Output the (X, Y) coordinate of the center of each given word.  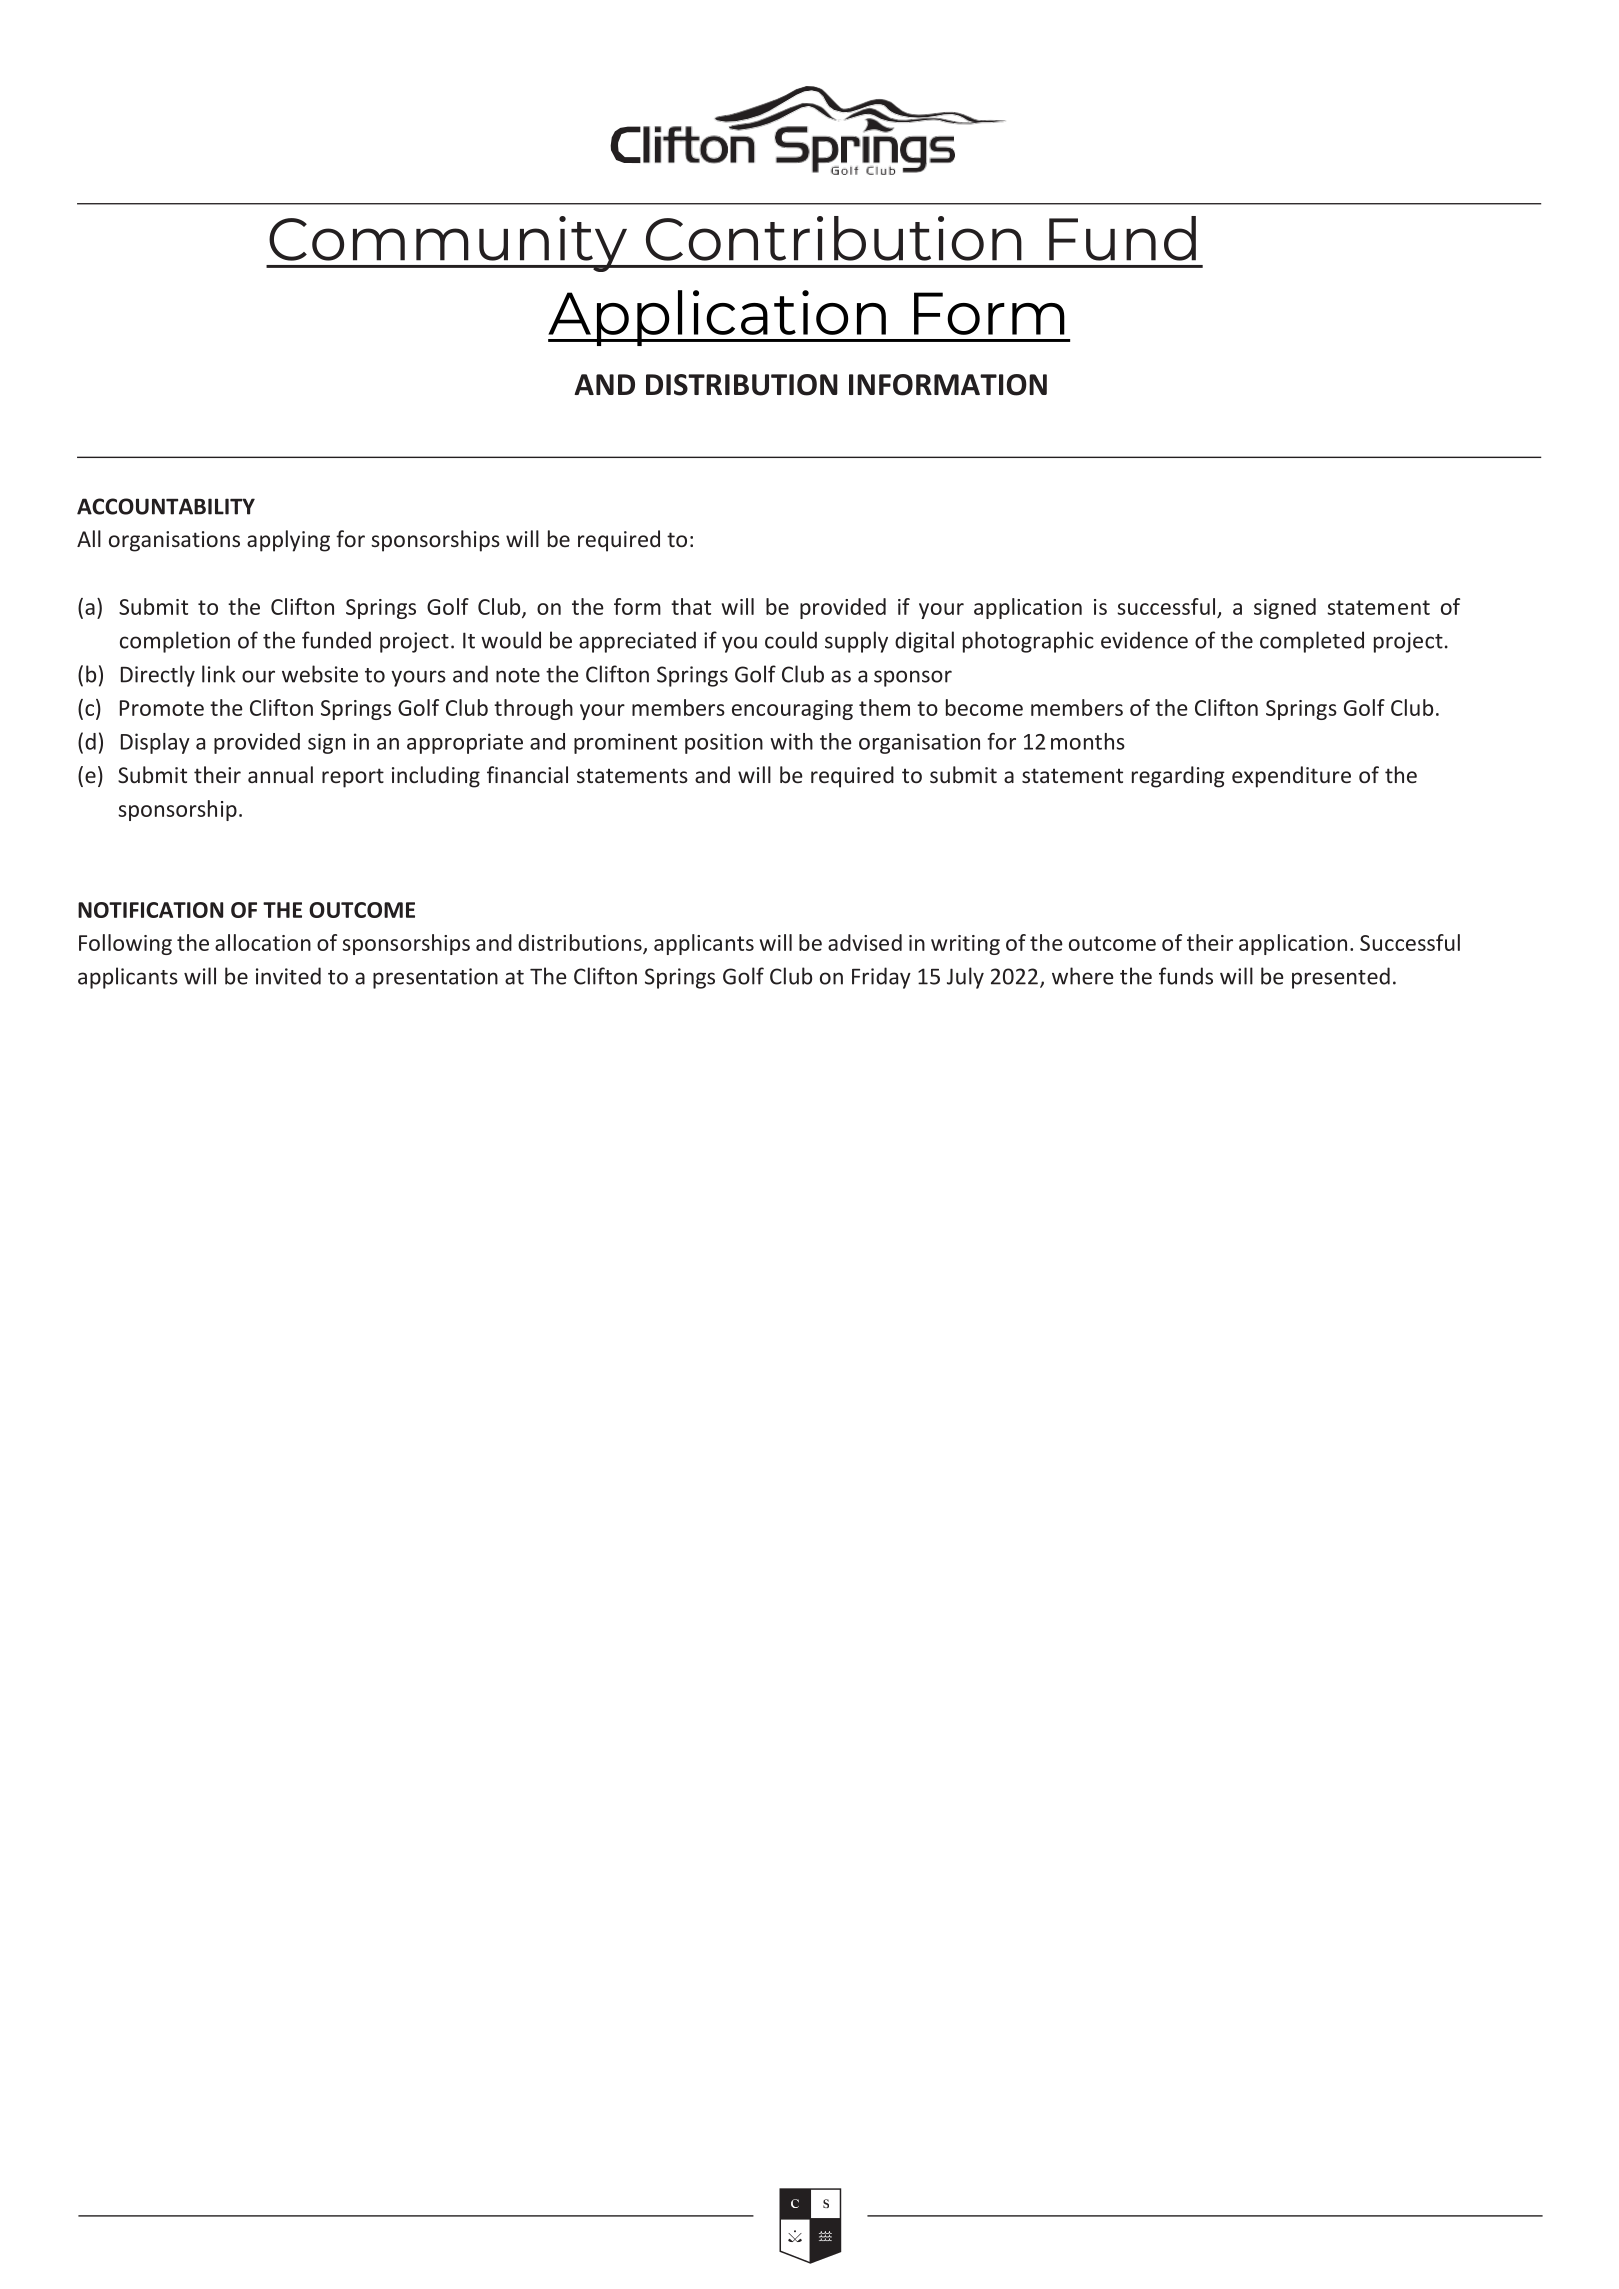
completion (175, 642)
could (791, 640)
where (1083, 976)
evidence (1144, 640)
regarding (1178, 777)
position (724, 743)
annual (280, 774)
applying (288, 541)
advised (865, 942)
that (691, 606)
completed (1312, 642)
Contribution (834, 238)
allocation (263, 942)
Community (448, 244)
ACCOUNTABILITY (166, 506)
